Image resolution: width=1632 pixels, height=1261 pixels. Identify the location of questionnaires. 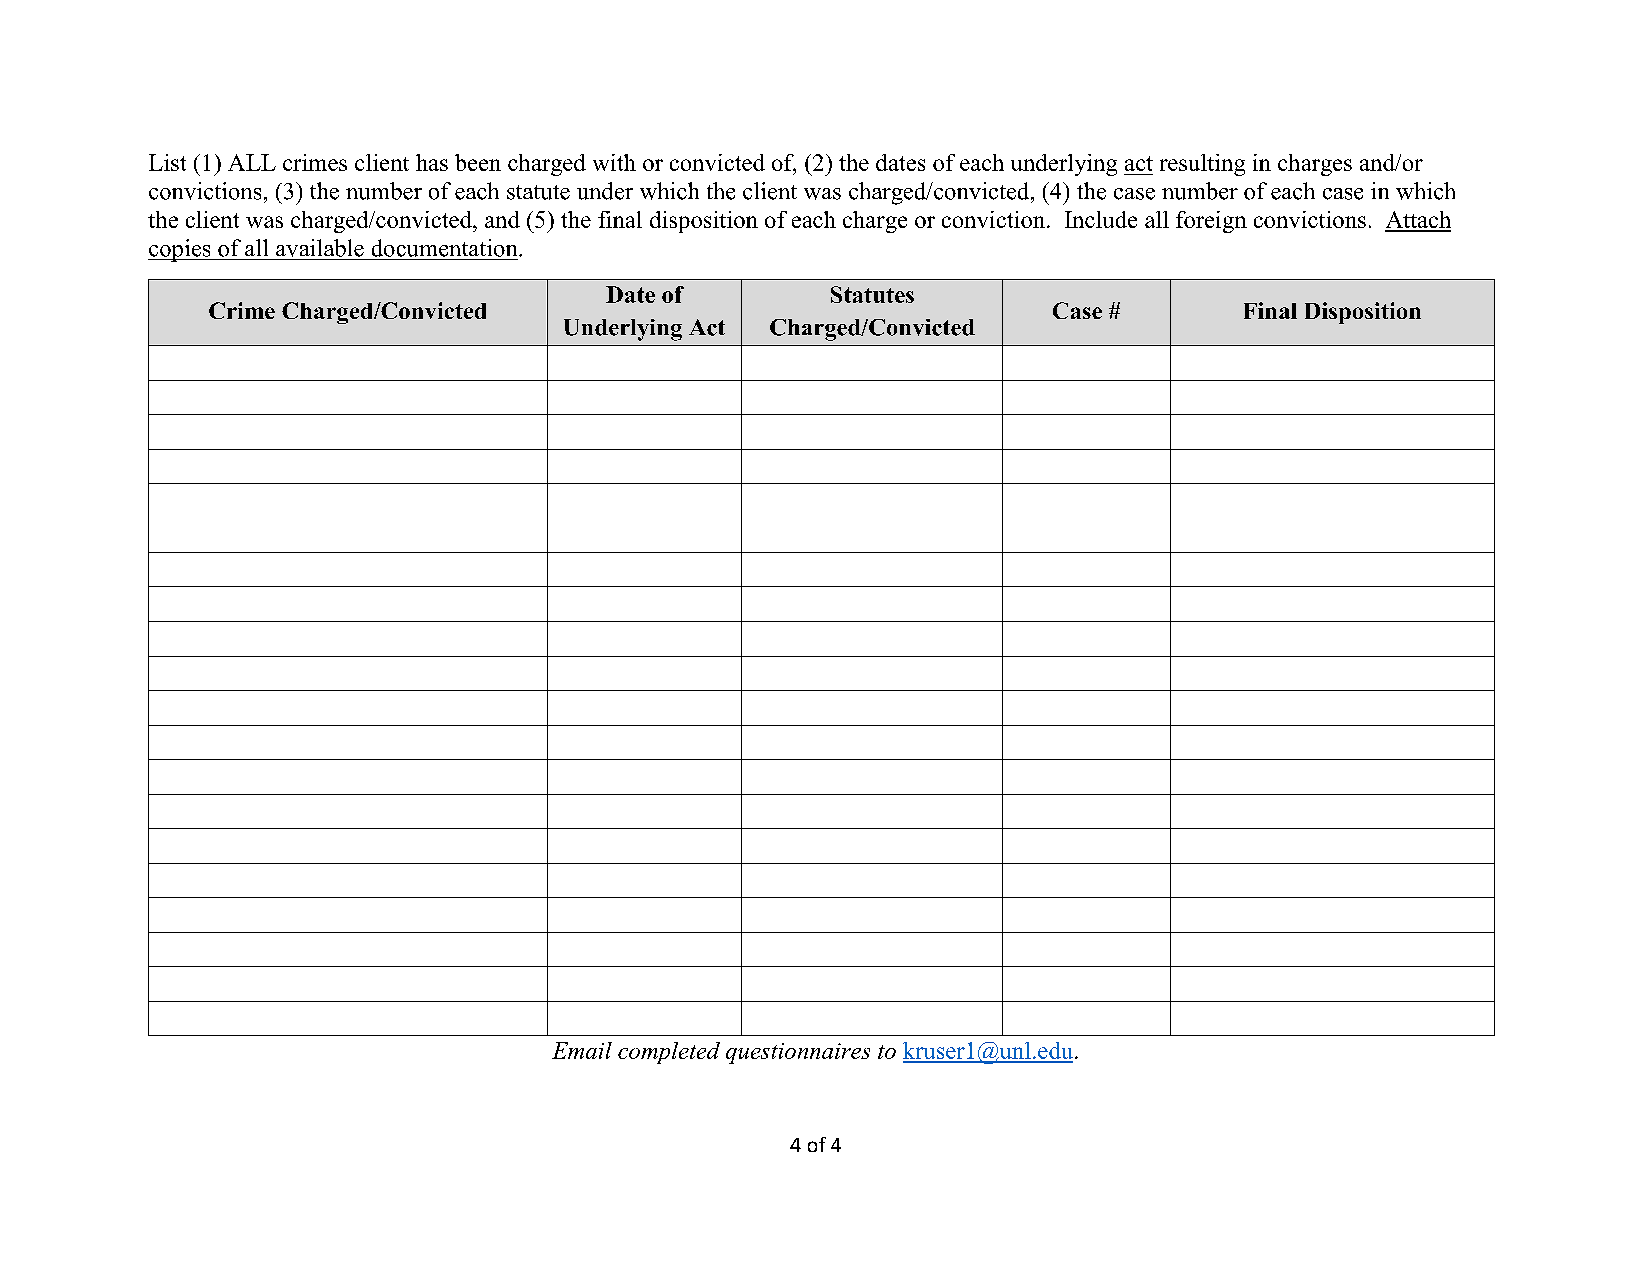
(798, 1053).
